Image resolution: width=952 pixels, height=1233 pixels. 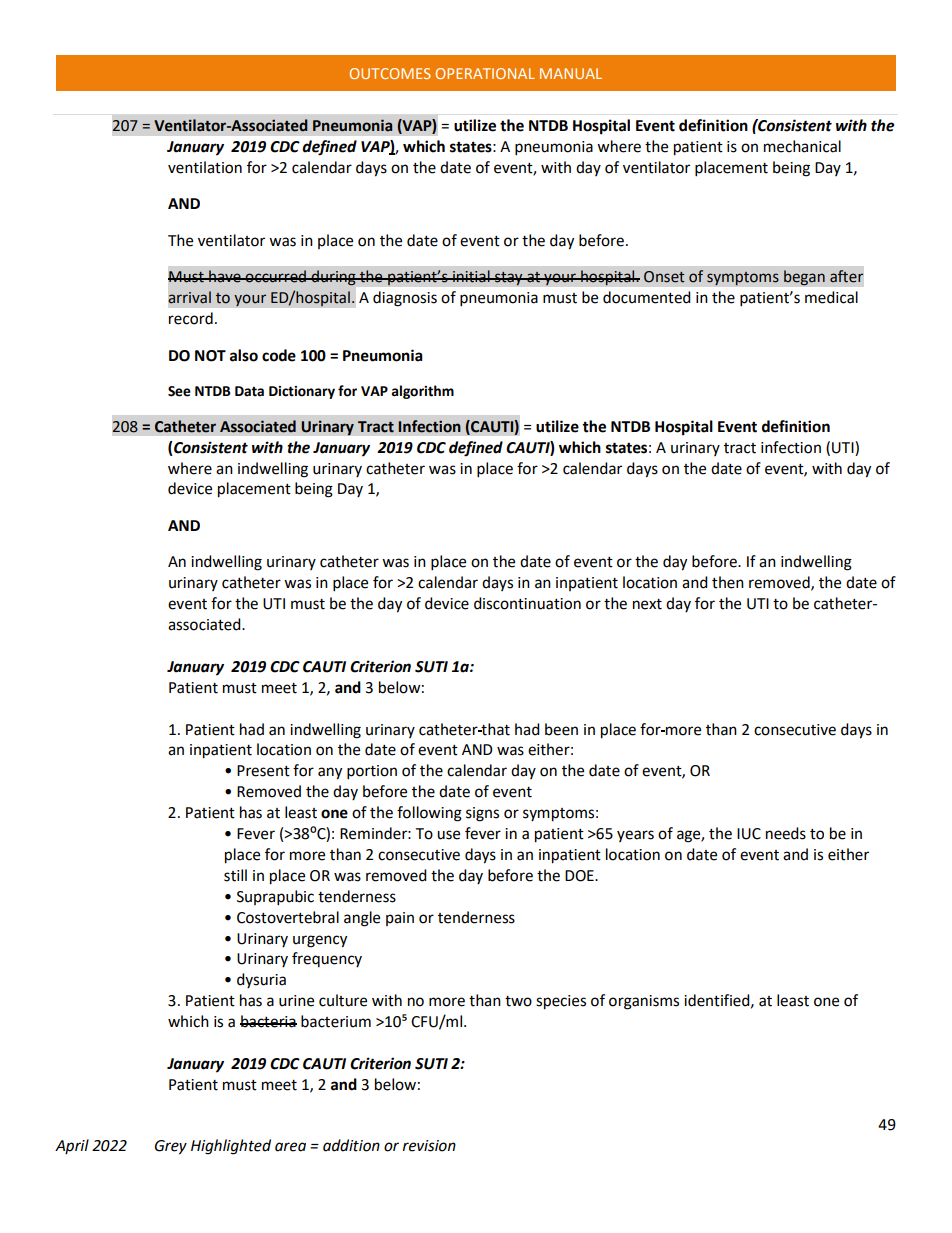 What do you see at coordinates (802, 146) in the image?
I see `mechanical` at bounding box center [802, 146].
